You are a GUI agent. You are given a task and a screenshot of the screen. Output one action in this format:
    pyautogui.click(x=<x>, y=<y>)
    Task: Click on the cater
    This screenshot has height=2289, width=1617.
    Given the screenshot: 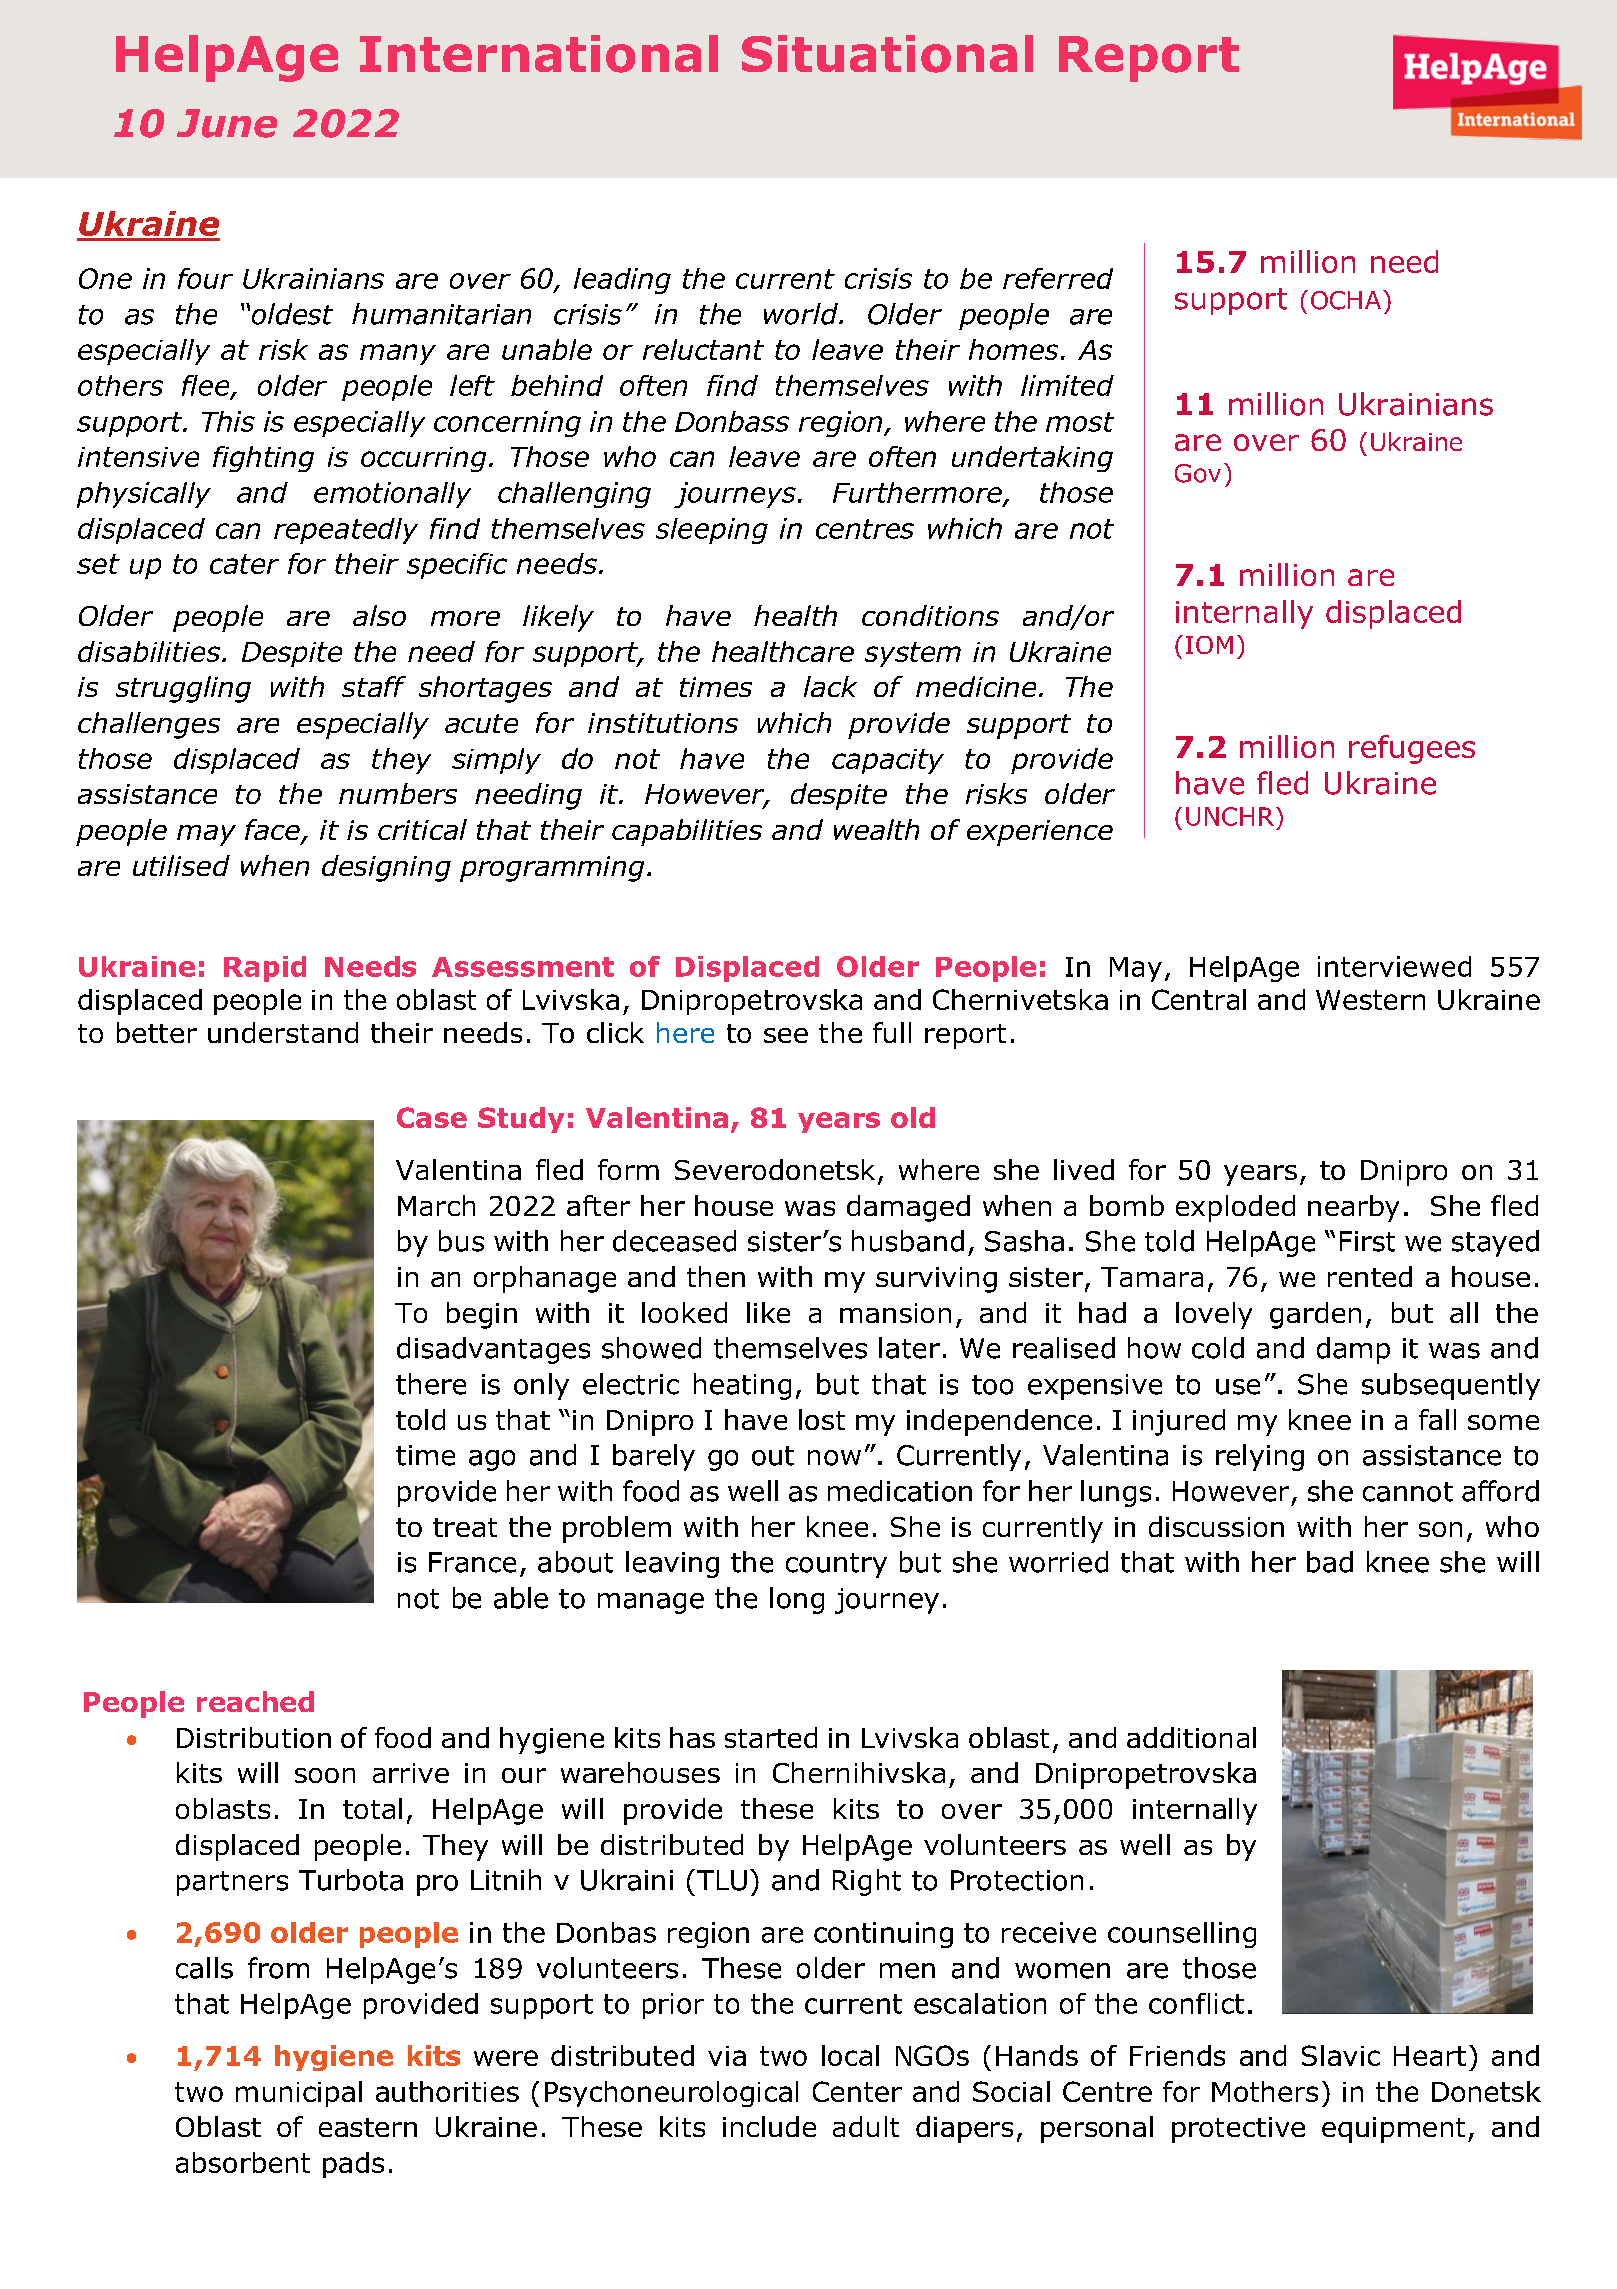 What is the action you would take?
    pyautogui.click(x=244, y=564)
